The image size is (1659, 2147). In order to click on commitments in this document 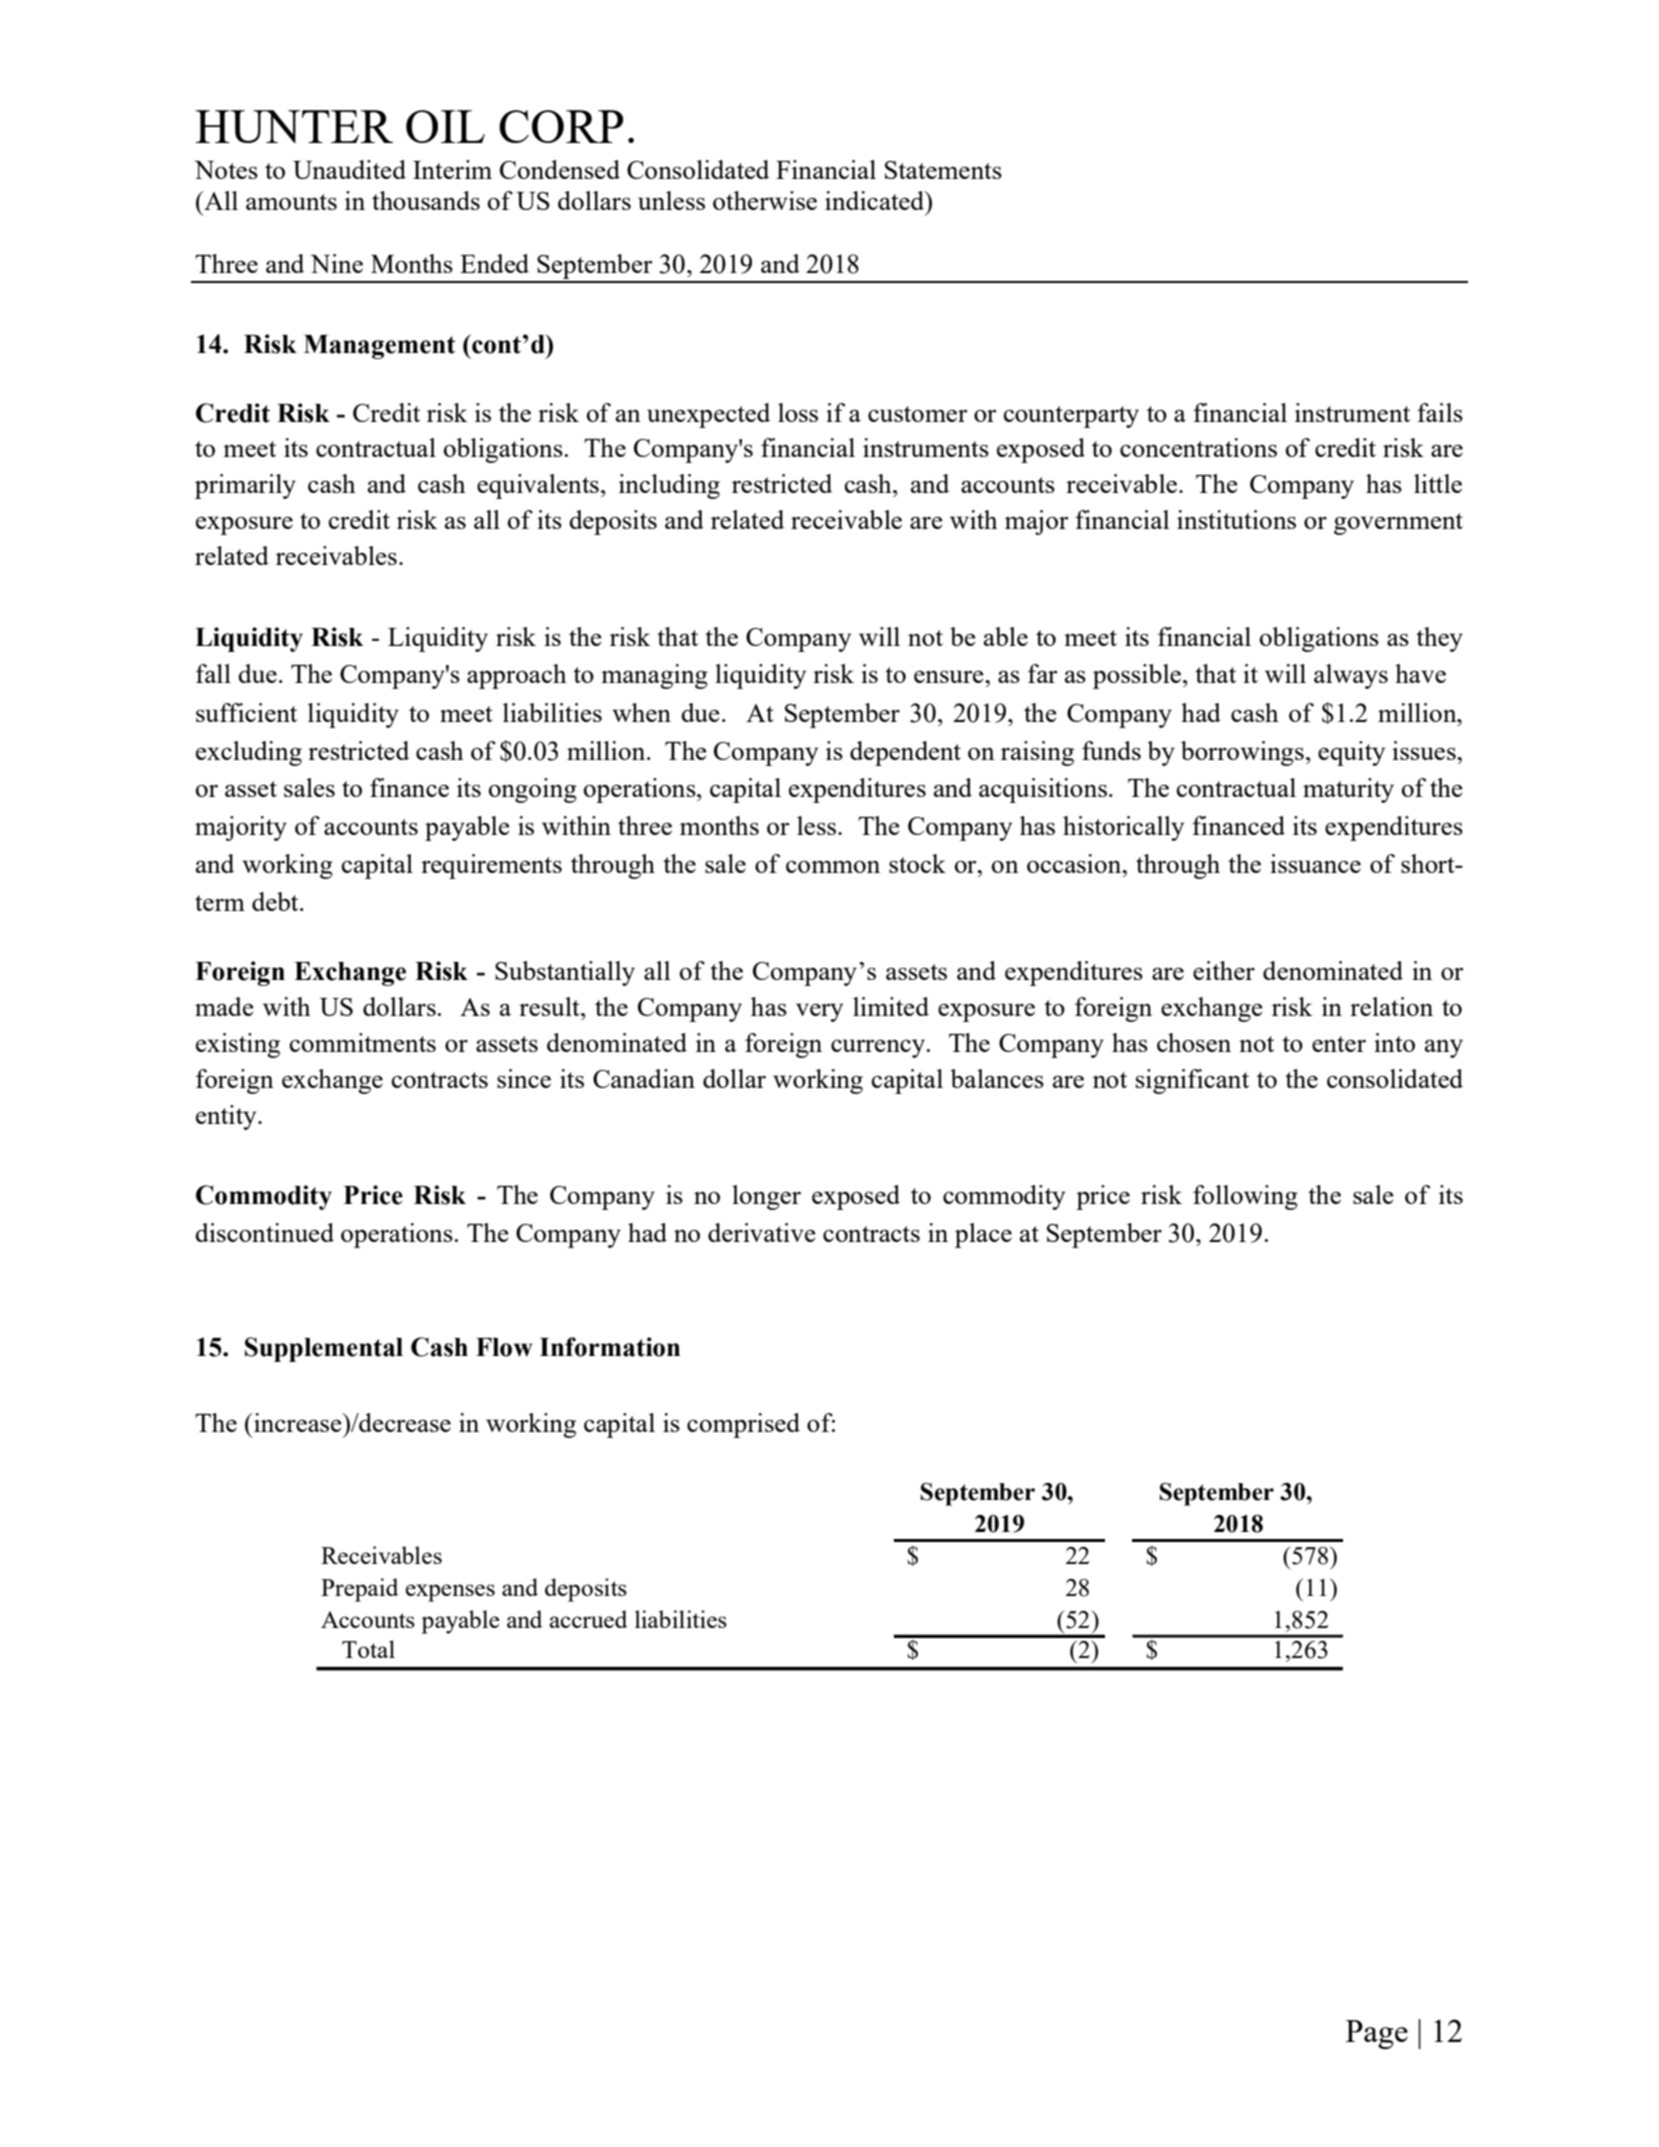, I will do `click(363, 1042)`.
